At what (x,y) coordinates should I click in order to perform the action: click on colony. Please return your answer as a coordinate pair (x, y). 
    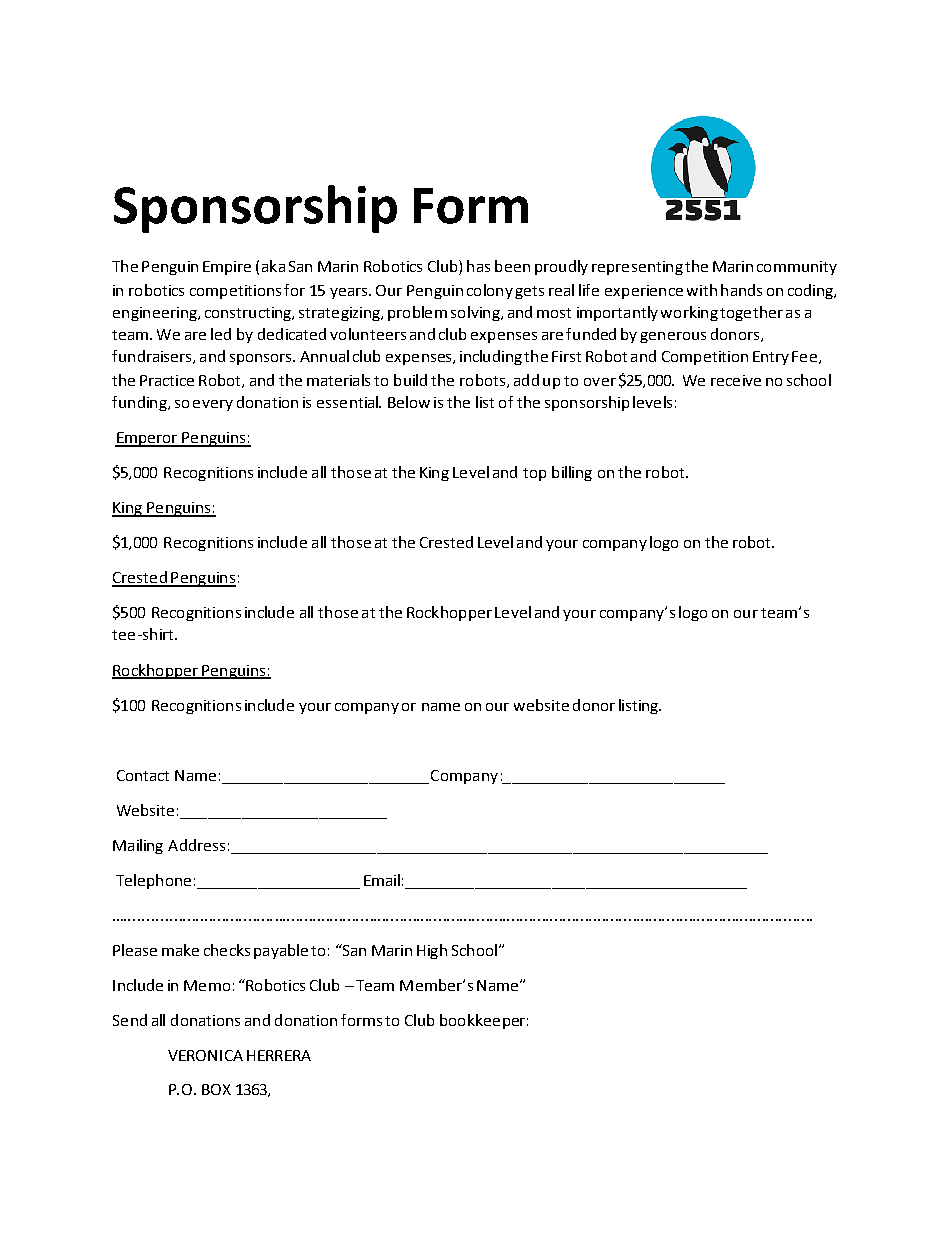
    Looking at the image, I should click on (490, 291).
